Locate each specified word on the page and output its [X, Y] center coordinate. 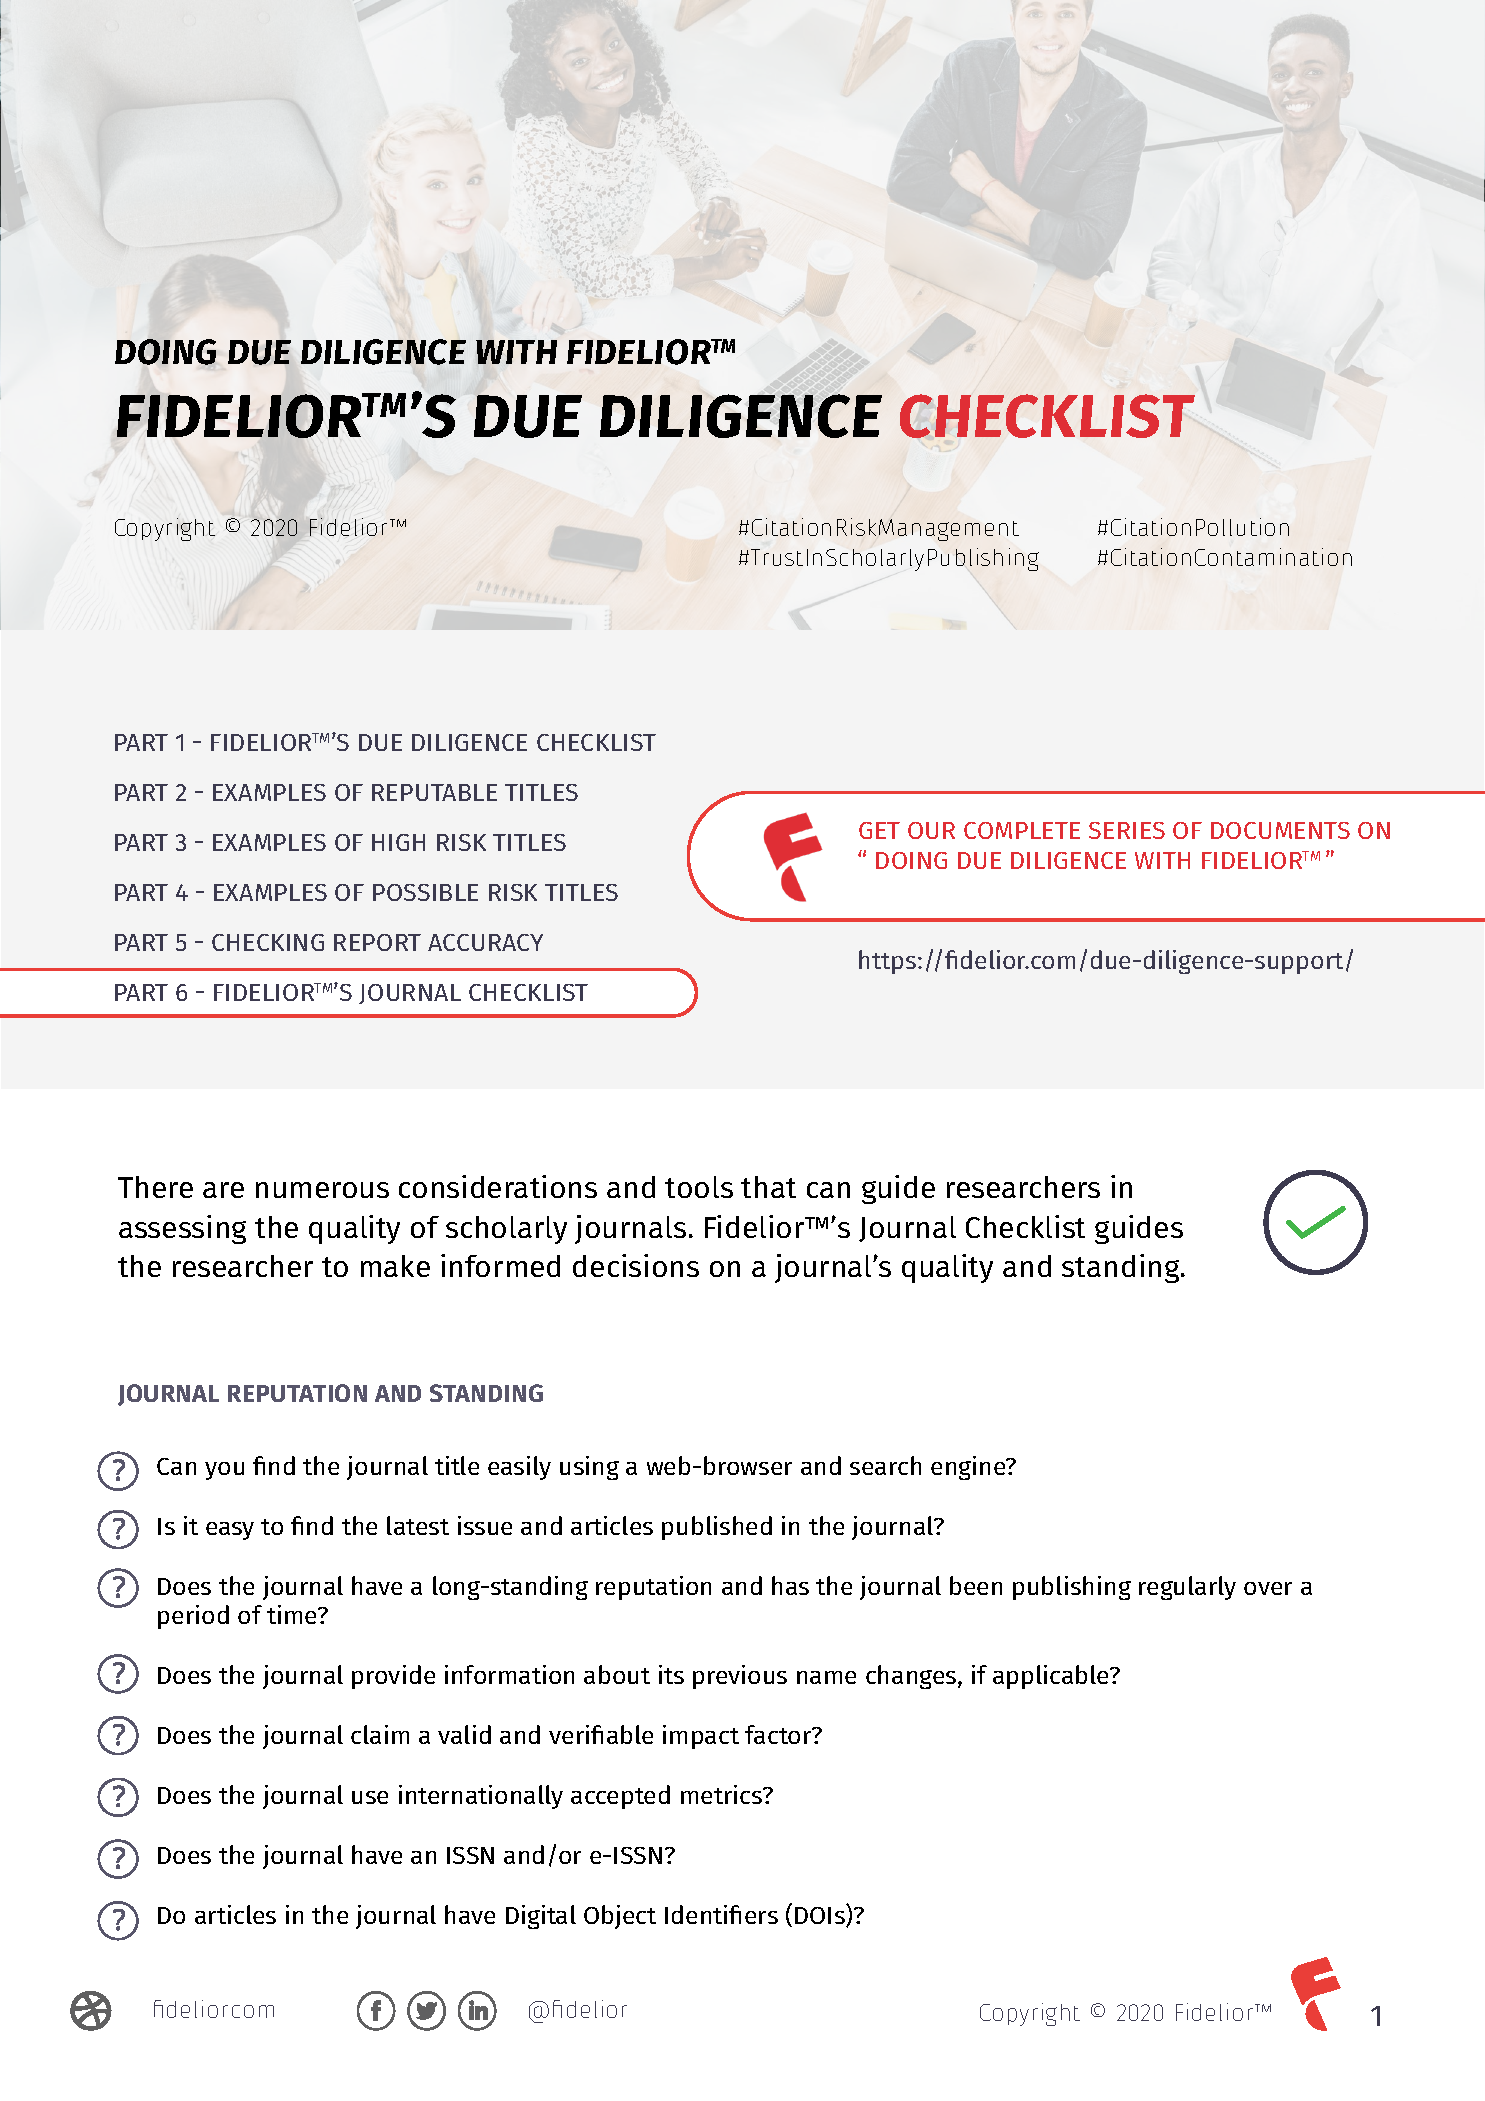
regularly [1187, 1588]
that [768, 1187]
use [370, 1797]
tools [699, 1187]
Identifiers [721, 1914]
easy [230, 1531]
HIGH [398, 842]
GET [879, 830]
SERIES [1127, 830]
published [717, 1528]
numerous [322, 1190]
